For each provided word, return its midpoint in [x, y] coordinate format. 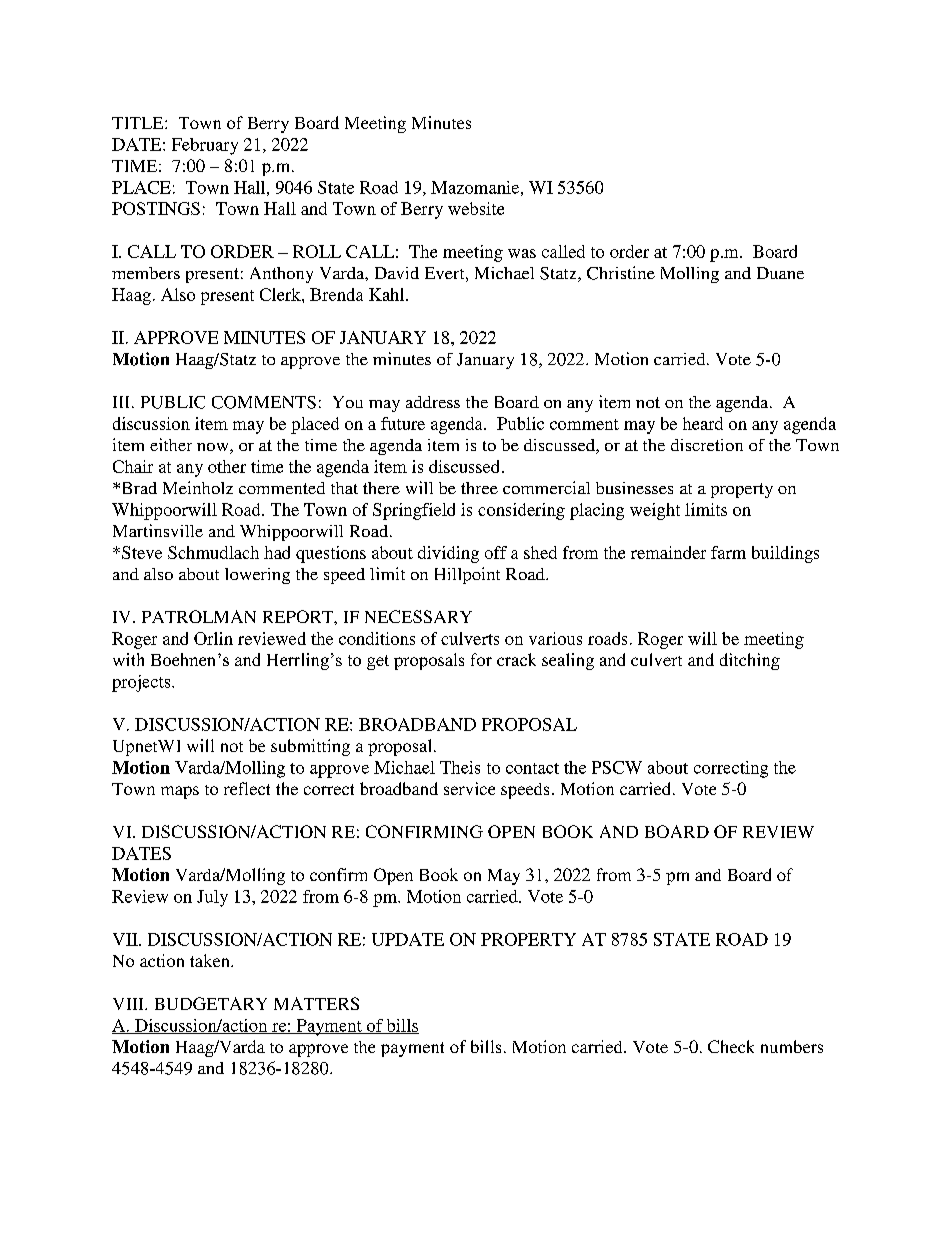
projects [142, 683]
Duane [780, 273]
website [476, 208]
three [479, 488]
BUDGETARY [211, 1003]
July [212, 898]
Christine [621, 273]
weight [655, 511]
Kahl [388, 294]
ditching [750, 661]
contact [532, 768]
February [205, 146]
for [481, 659]
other [227, 466]
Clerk [281, 294]
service [469, 788]
